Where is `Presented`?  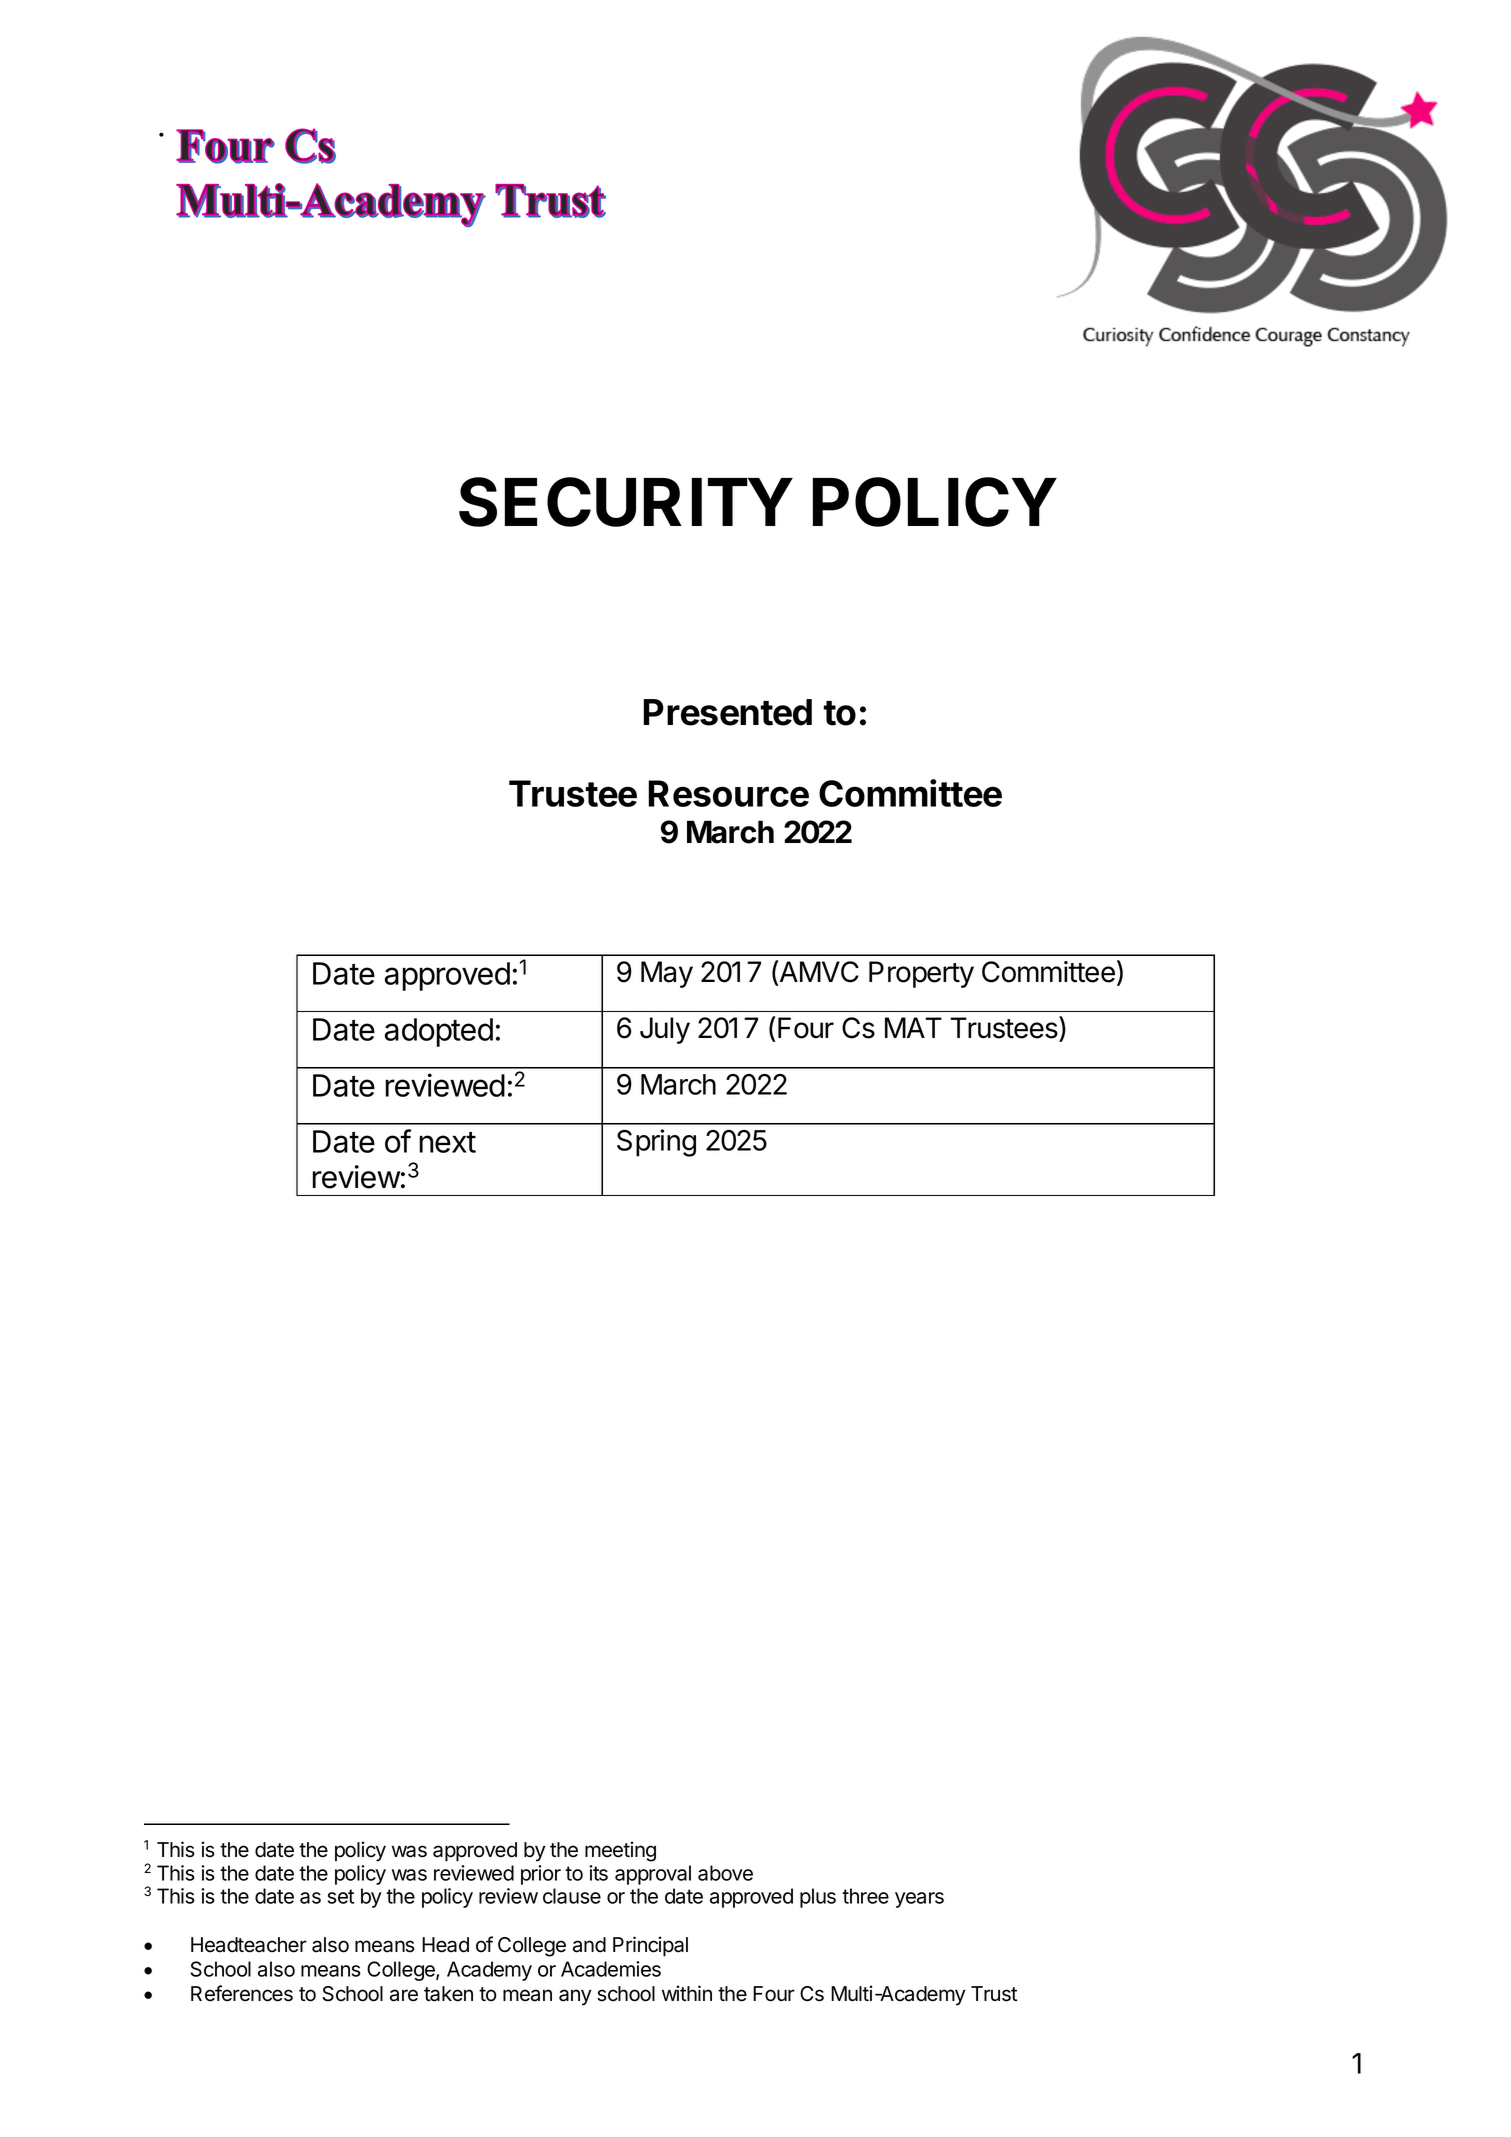
Presented is located at coordinates (728, 712).
